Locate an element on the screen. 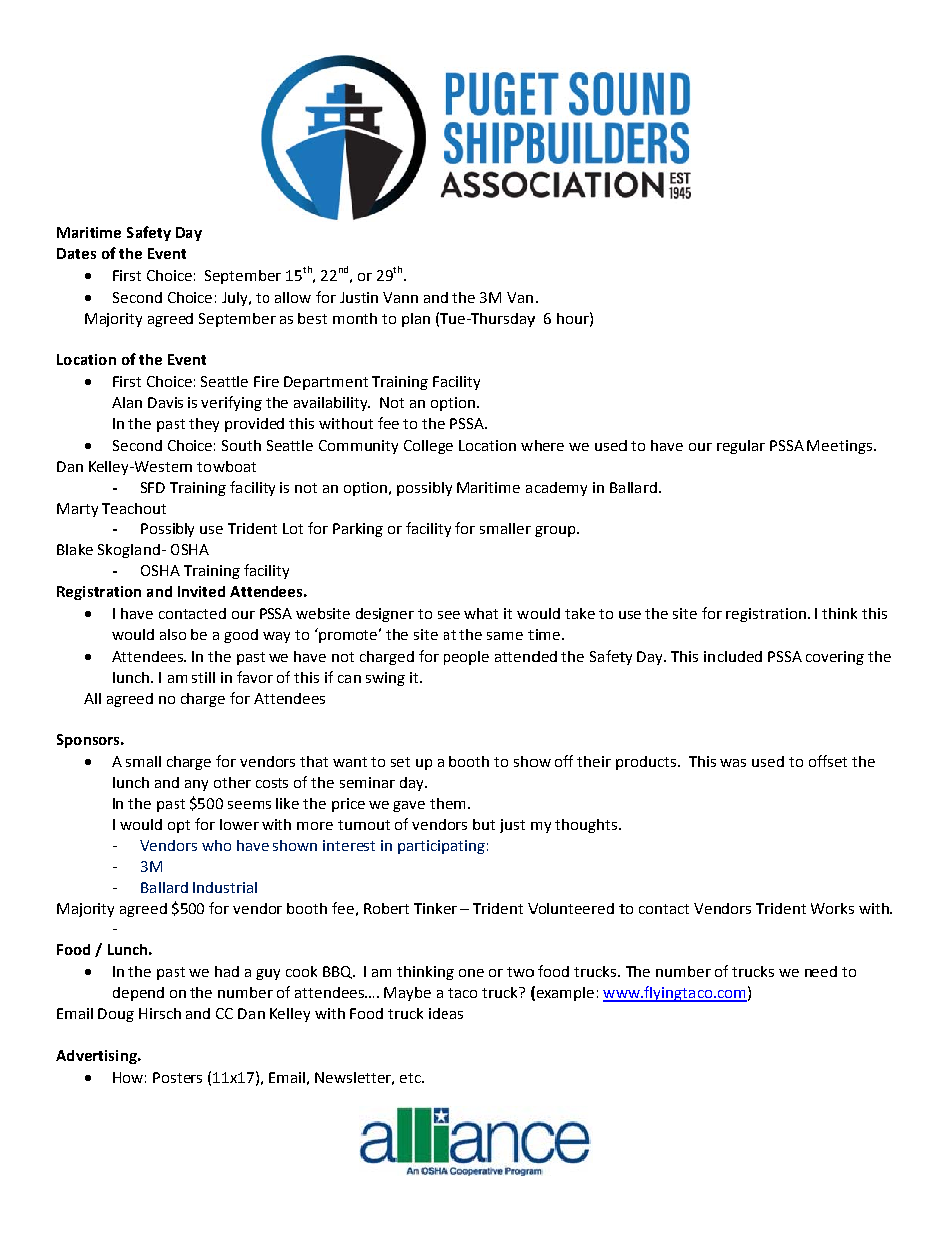  same is located at coordinates (505, 636).
